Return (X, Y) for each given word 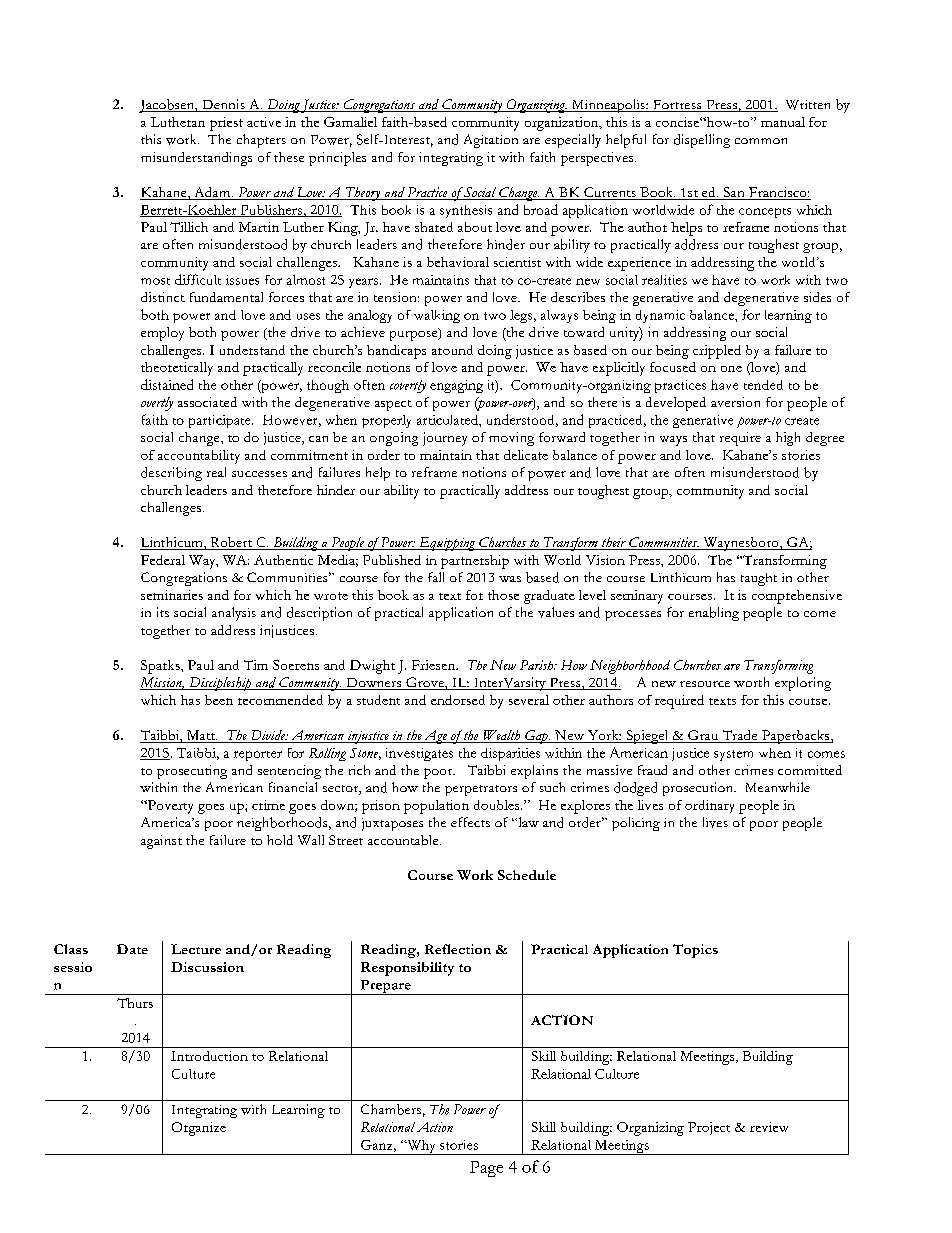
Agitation (491, 141)
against (161, 842)
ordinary (709, 806)
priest (226, 124)
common (761, 141)
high (788, 439)
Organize (199, 1129)
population (436, 807)
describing (171, 474)
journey (445, 439)
